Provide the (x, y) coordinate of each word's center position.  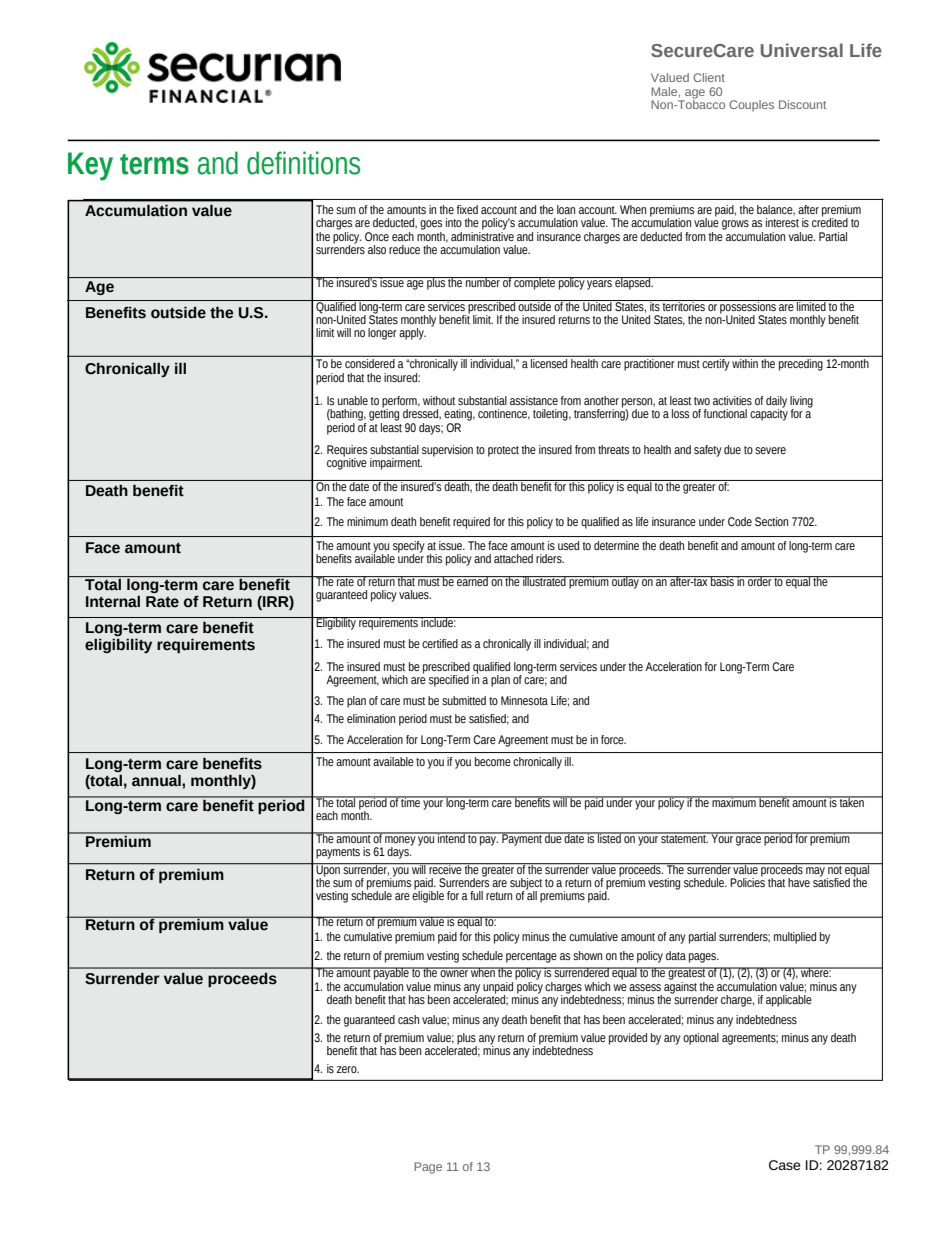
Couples (751, 106)
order (760, 581)
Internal (113, 601)
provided (628, 1039)
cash (408, 1019)
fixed (467, 209)
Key (90, 166)
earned (472, 581)
